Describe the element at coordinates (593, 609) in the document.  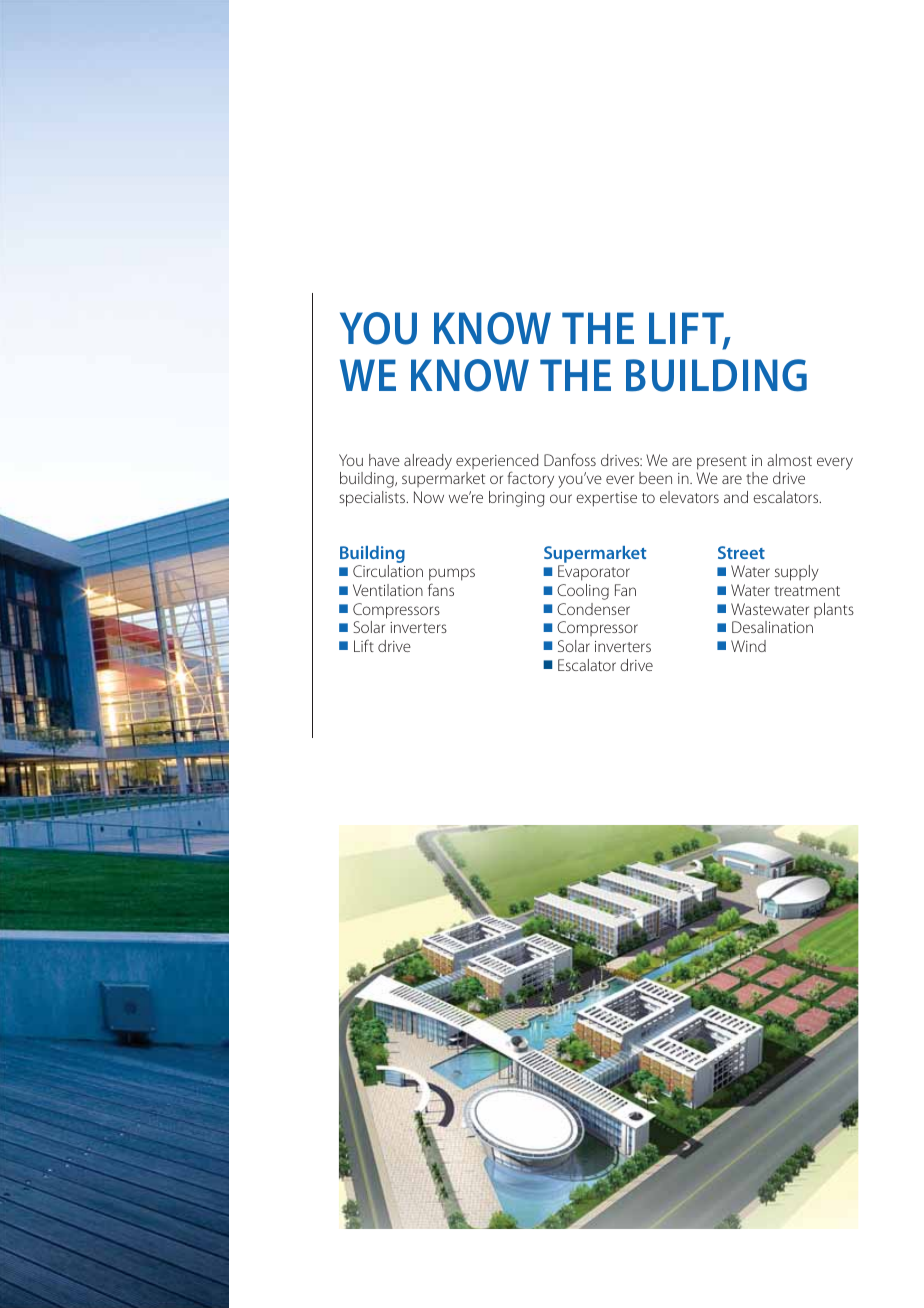
I see `Condenser` at that location.
